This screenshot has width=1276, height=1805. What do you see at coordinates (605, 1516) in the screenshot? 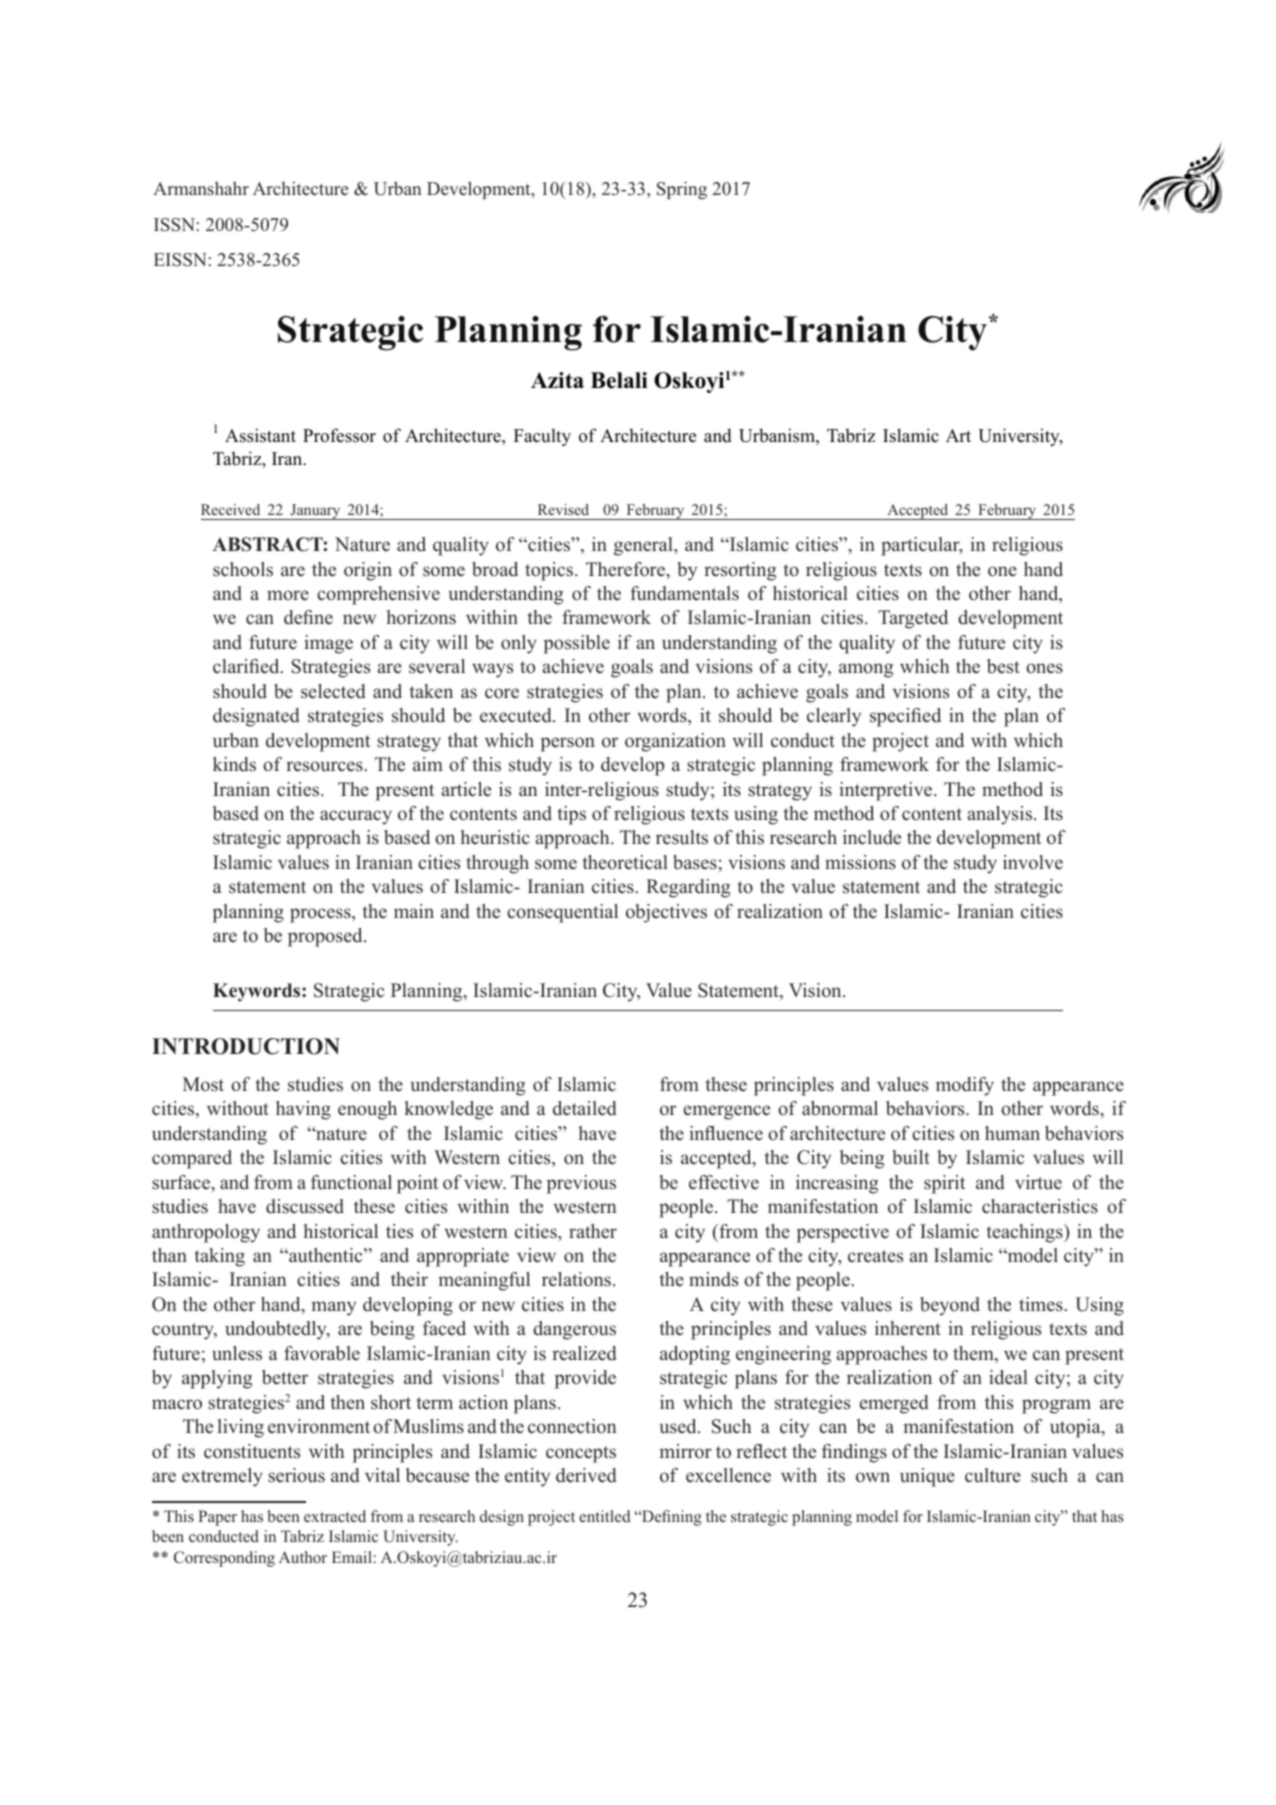
I see `entitled` at bounding box center [605, 1516].
